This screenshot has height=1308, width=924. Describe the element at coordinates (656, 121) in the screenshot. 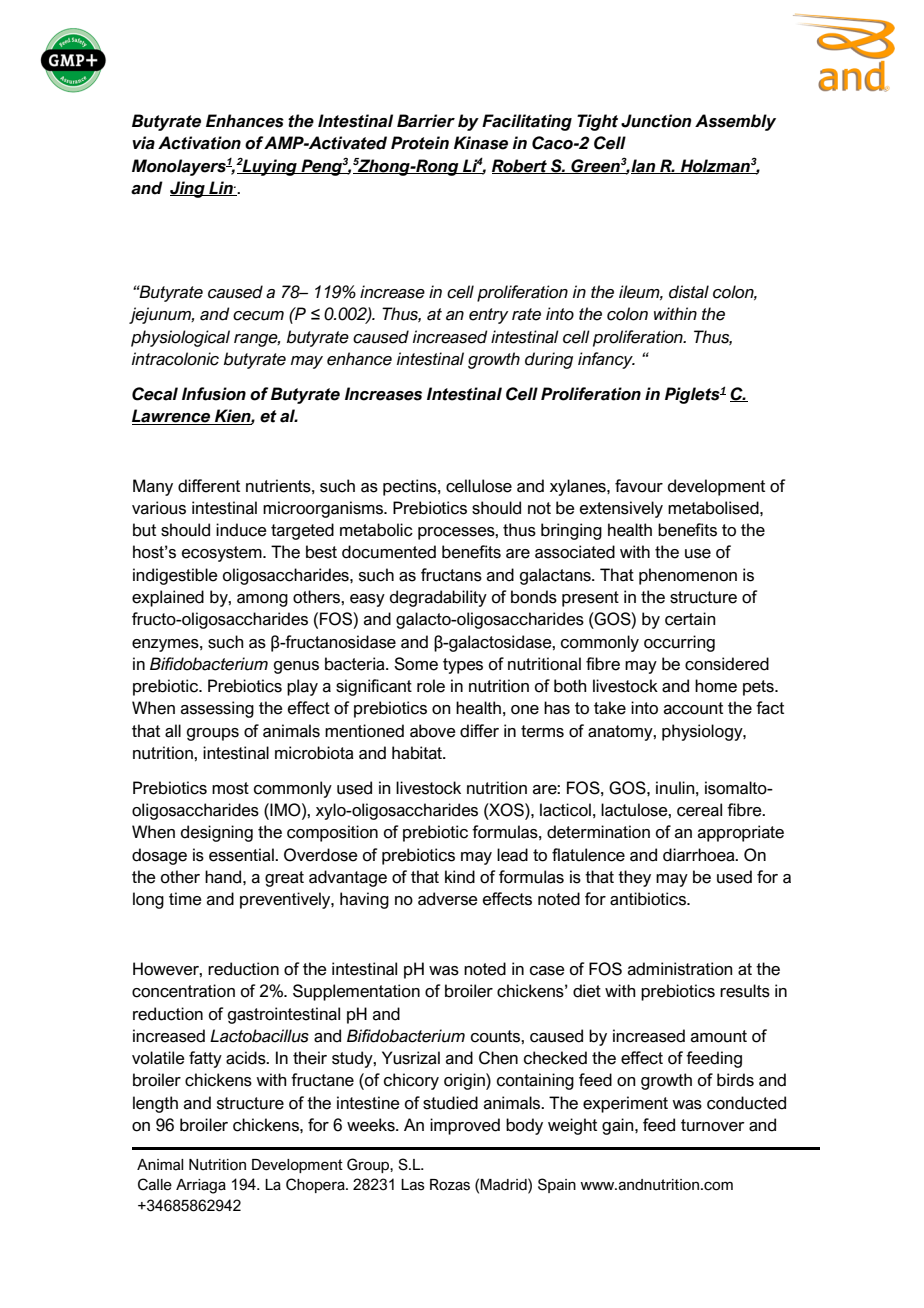

I see `Junction` at that location.
